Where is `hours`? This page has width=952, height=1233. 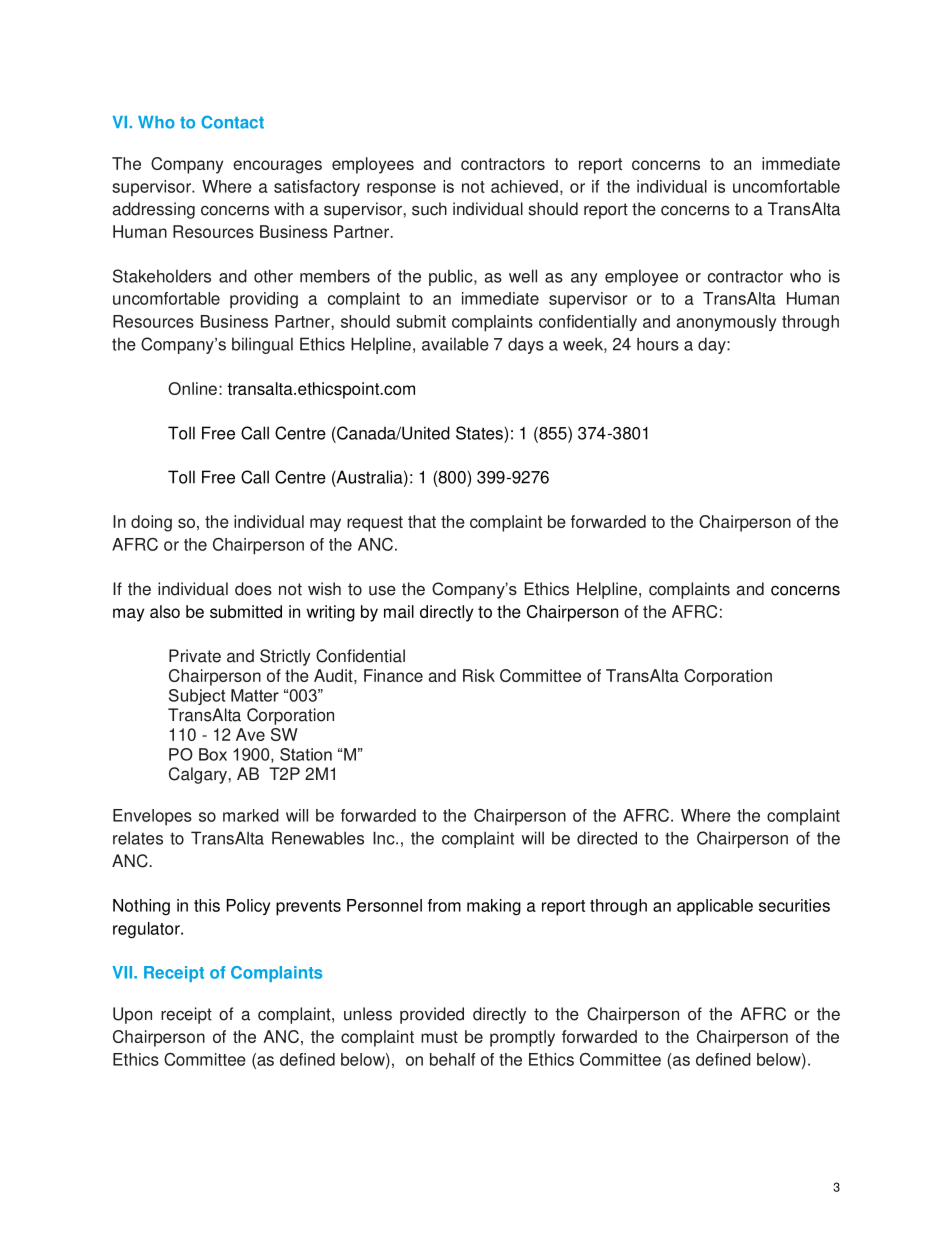
hours is located at coordinates (658, 344).
